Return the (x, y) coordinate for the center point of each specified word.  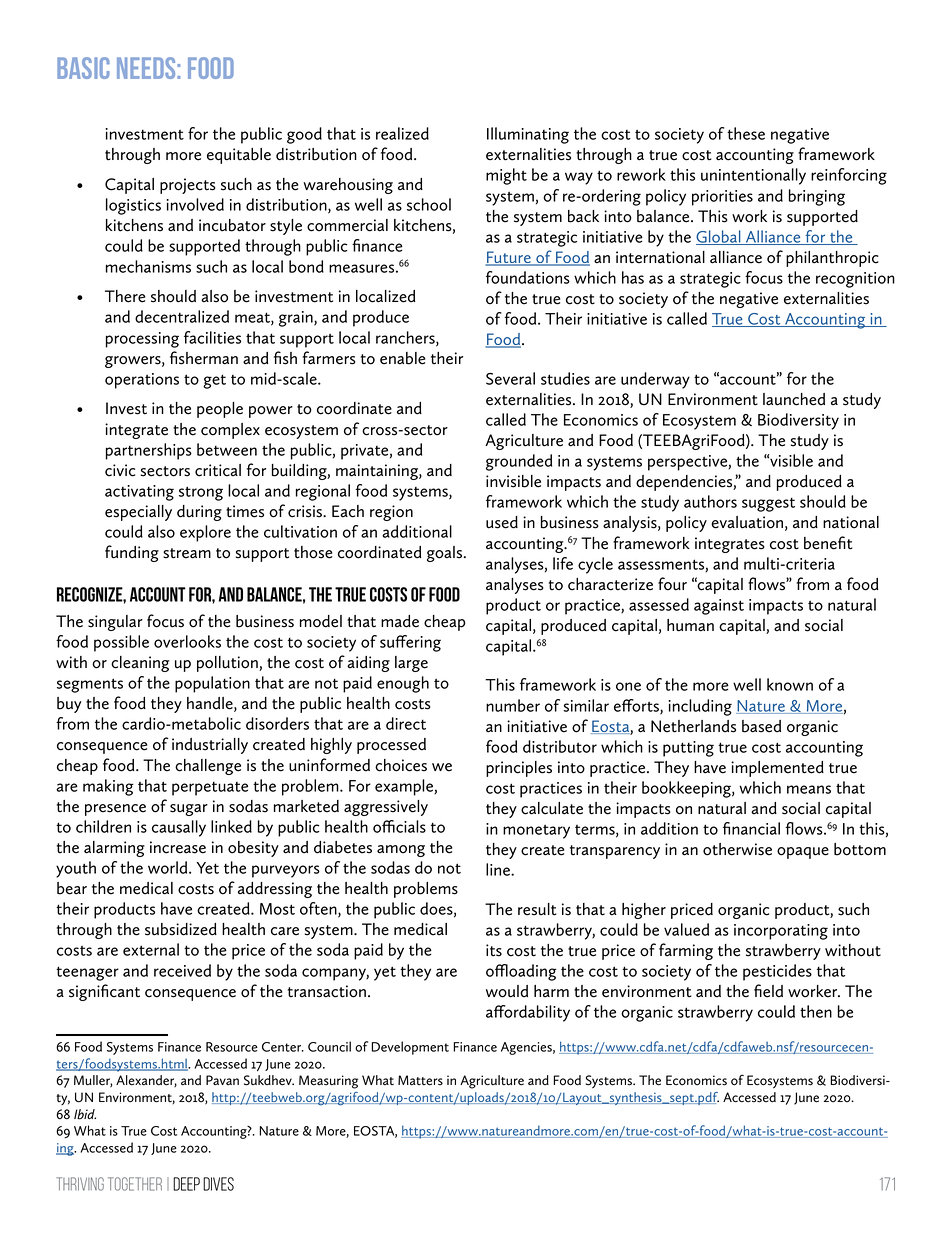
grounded (519, 462)
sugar (189, 810)
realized (402, 133)
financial (751, 828)
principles (519, 769)
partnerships (149, 451)
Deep (186, 1184)
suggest (768, 504)
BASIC (83, 68)
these (746, 133)
